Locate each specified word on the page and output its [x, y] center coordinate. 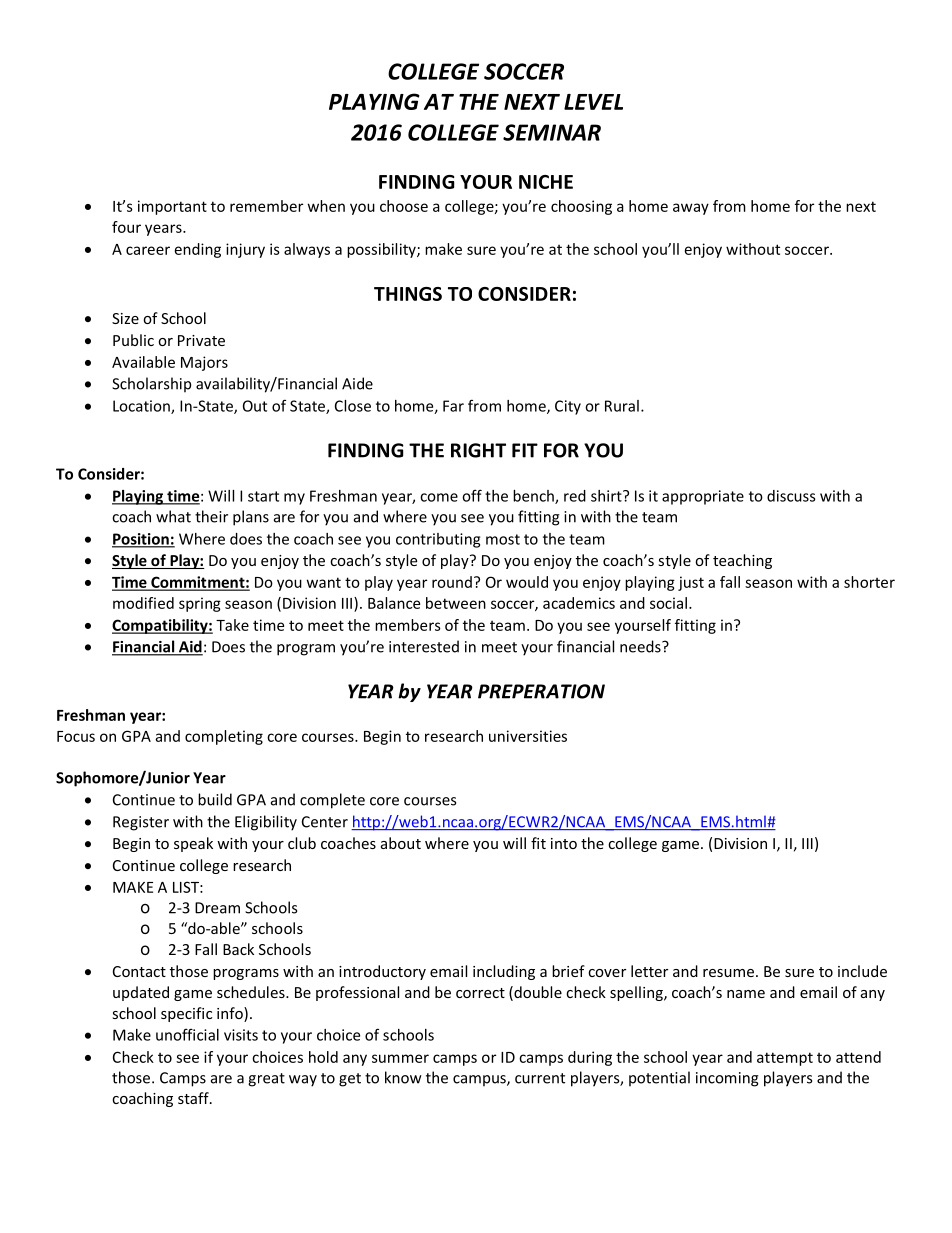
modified [143, 603]
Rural [622, 406]
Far [453, 406]
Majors [204, 363]
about [401, 843]
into [564, 843]
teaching [742, 561]
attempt [785, 1059]
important [172, 207]
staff [194, 1098]
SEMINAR [552, 132]
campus [480, 1081]
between [456, 603]
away [691, 209]
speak [193, 844]
